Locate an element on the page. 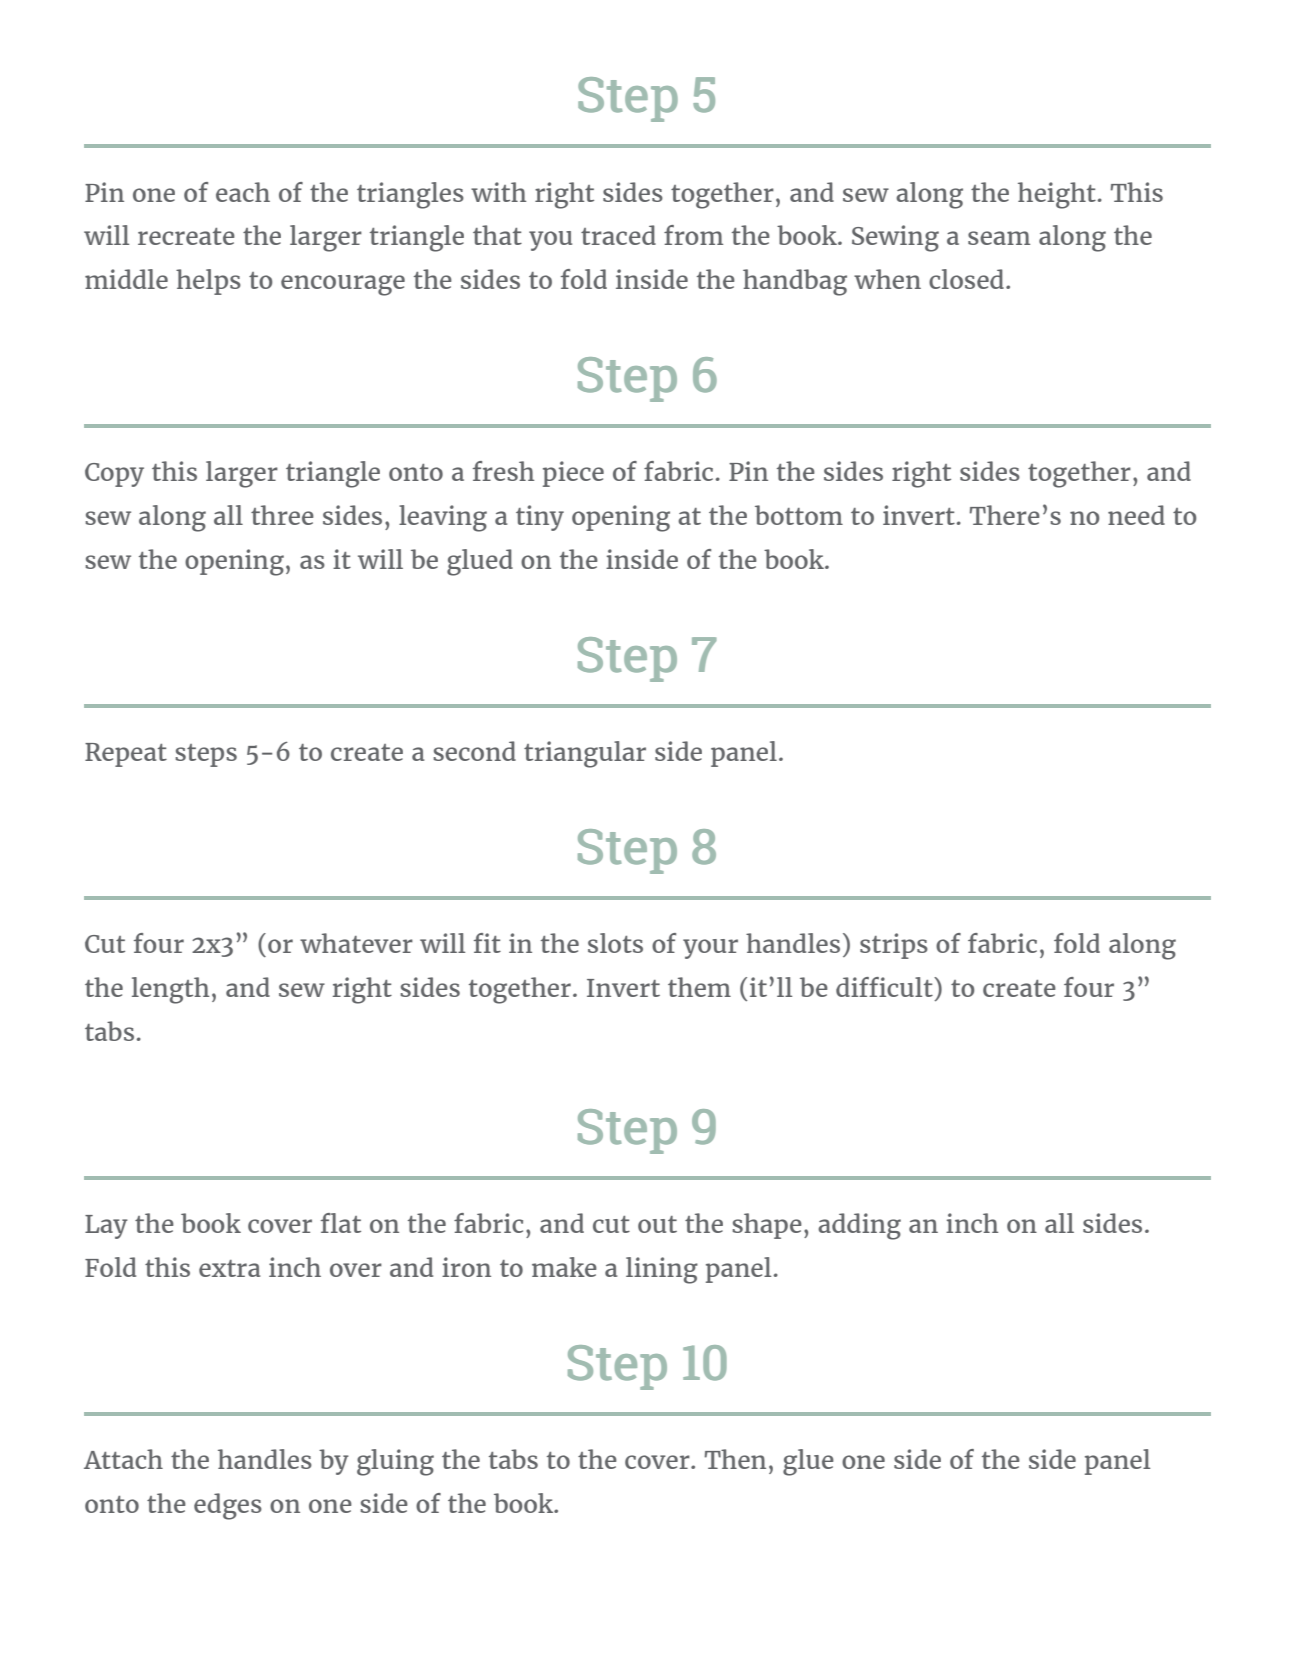  strips is located at coordinates (894, 946).
